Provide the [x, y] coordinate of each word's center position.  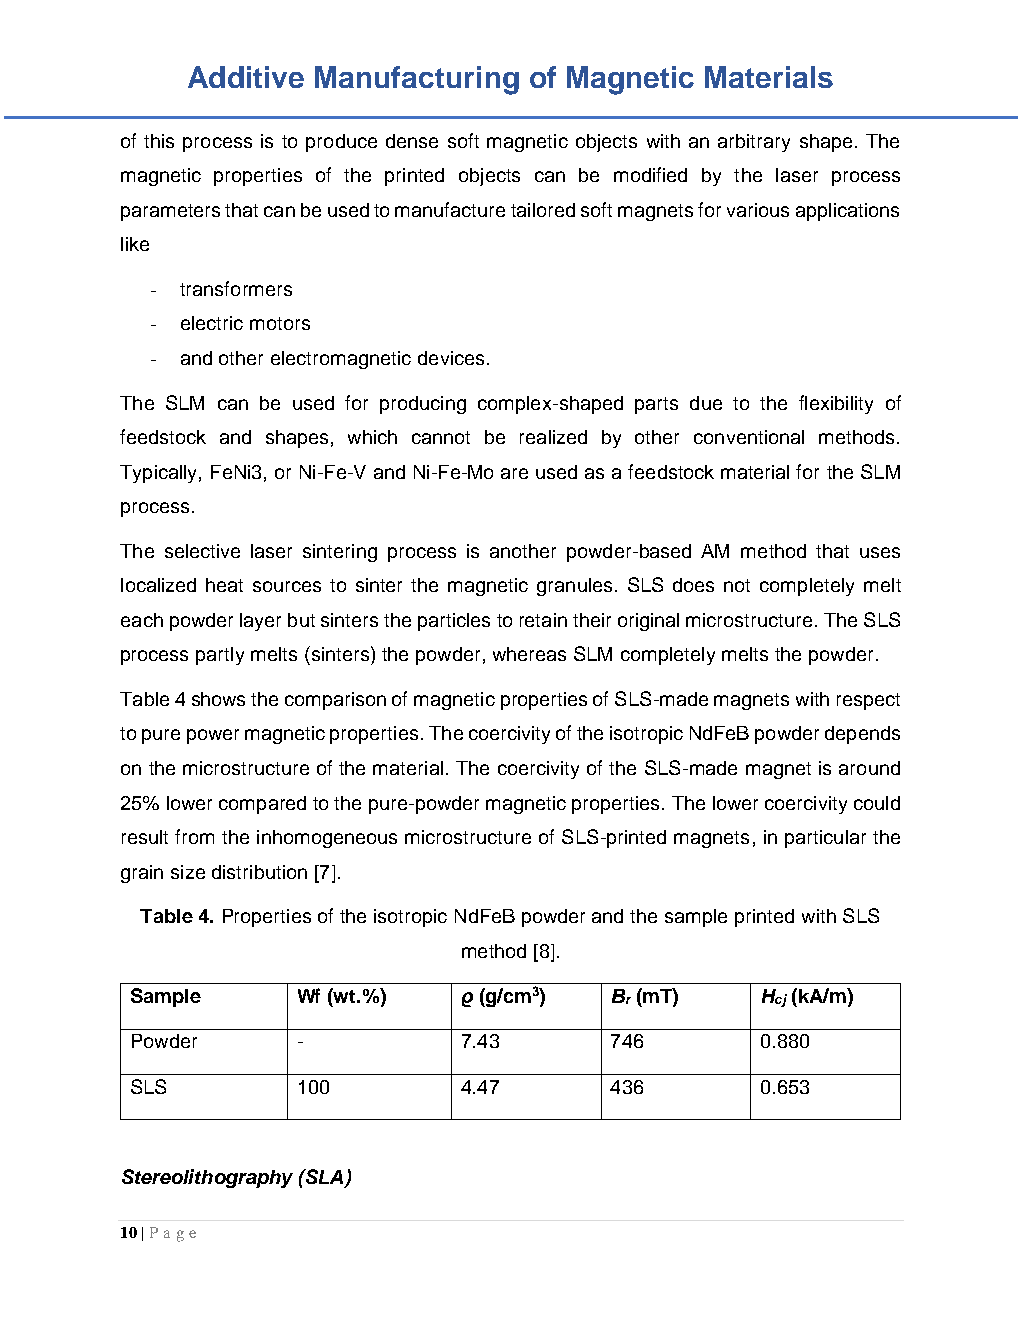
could [877, 803]
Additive [246, 77]
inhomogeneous [327, 839]
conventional [749, 437]
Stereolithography [207, 1178]
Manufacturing [417, 80]
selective [202, 551]
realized [553, 437]
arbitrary [754, 143]
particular [825, 839]
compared [262, 805]
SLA [324, 1178]
